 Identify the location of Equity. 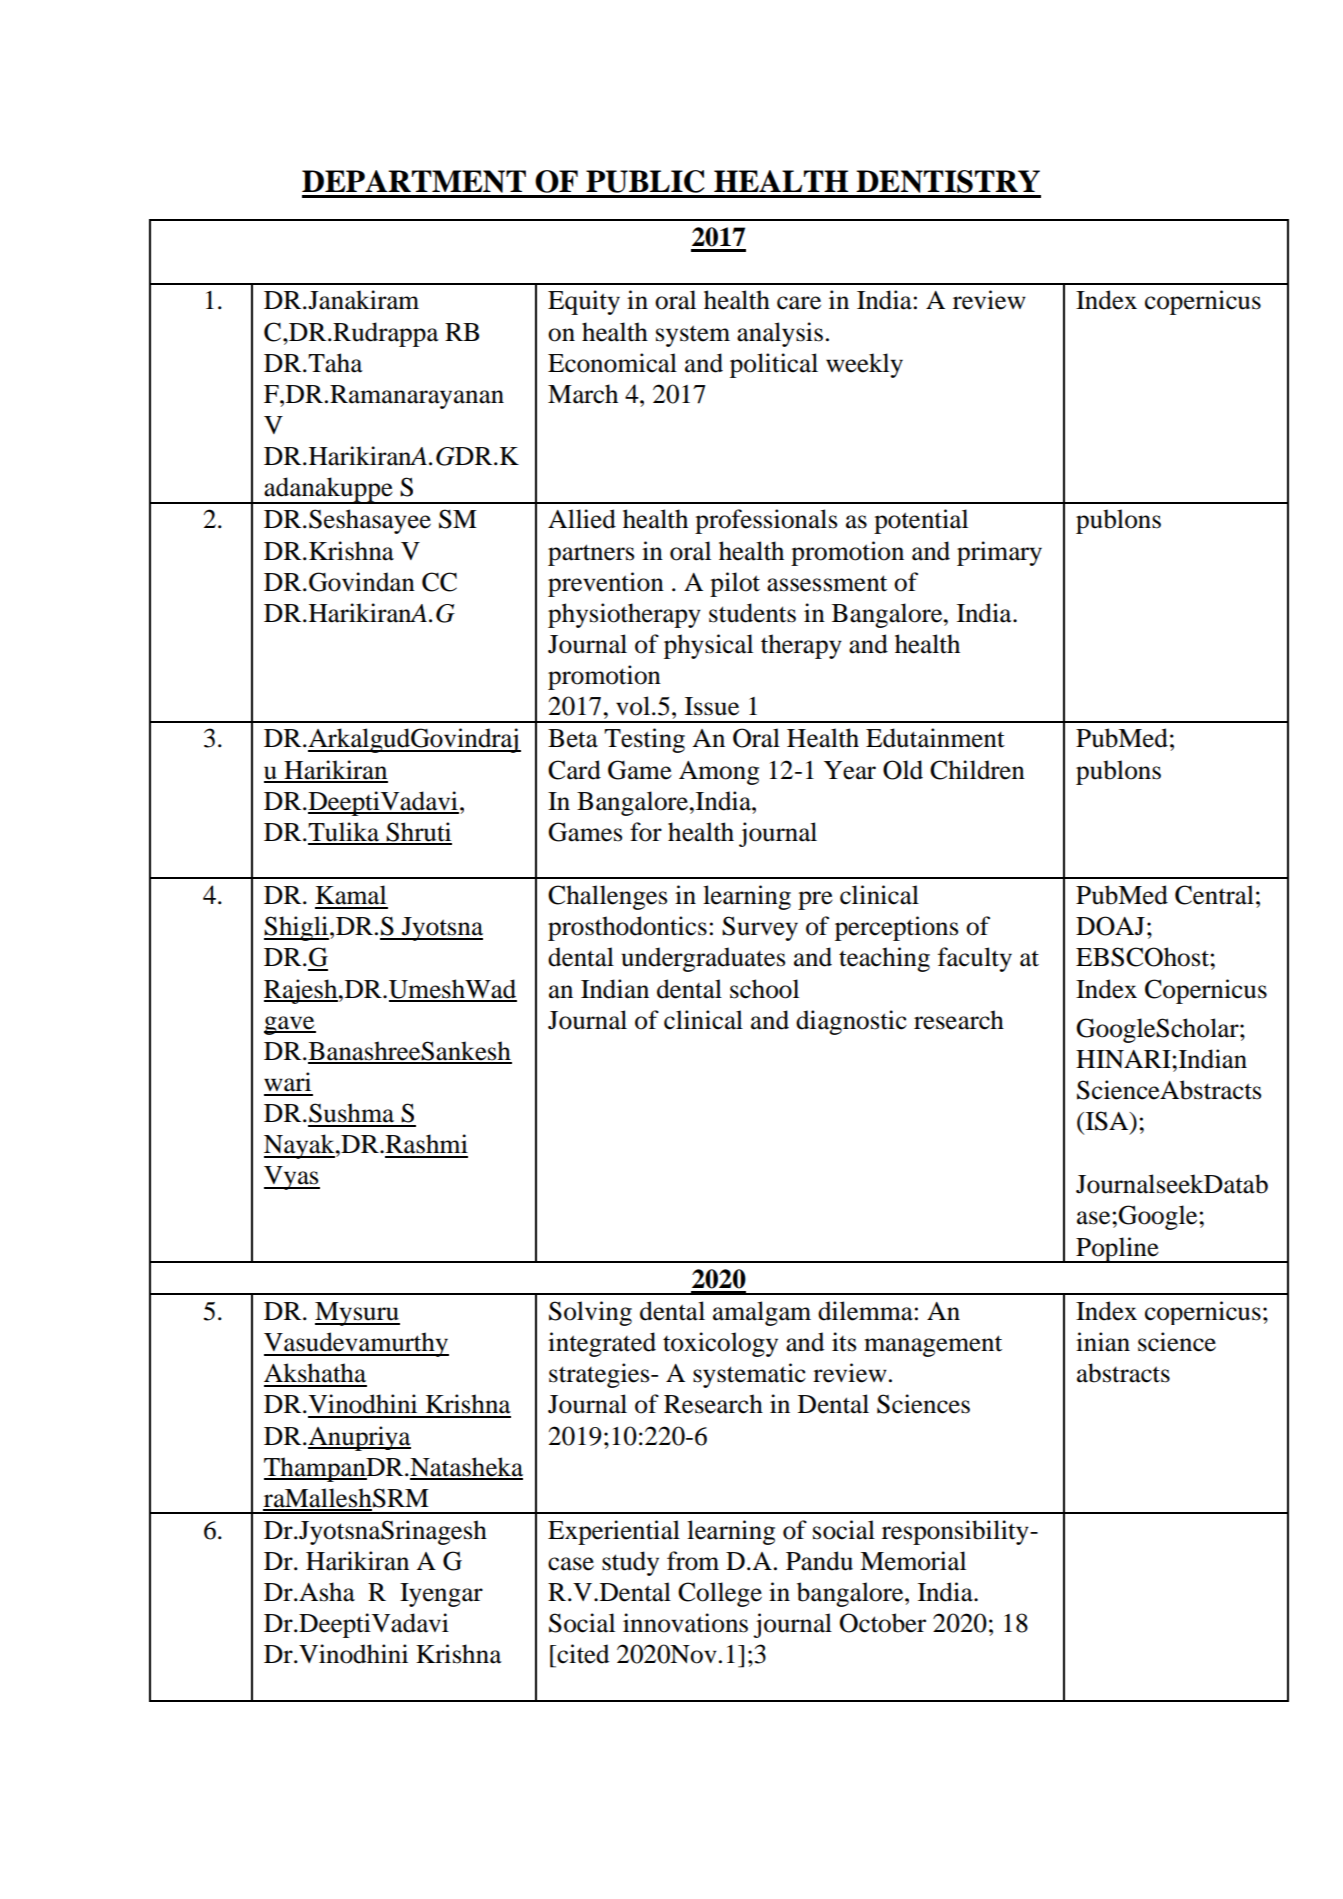
(584, 302).
